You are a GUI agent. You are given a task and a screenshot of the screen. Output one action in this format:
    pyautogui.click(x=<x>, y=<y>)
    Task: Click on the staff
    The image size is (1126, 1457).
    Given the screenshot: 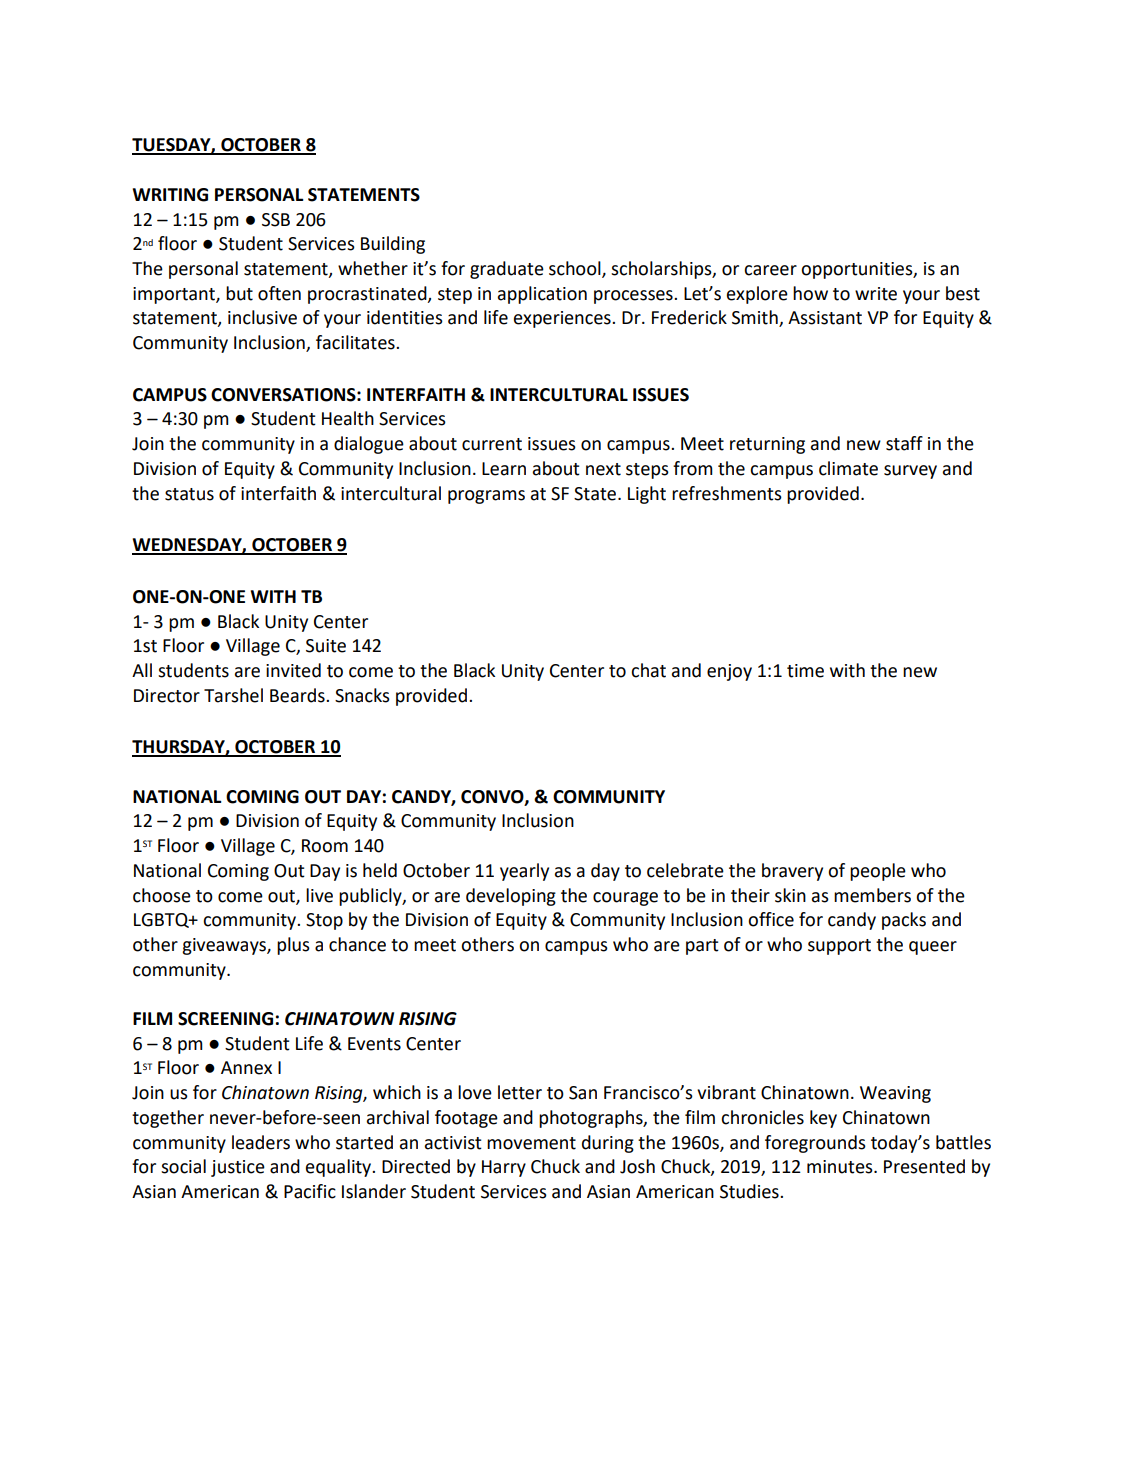 What is the action you would take?
    pyautogui.click(x=904, y=443)
